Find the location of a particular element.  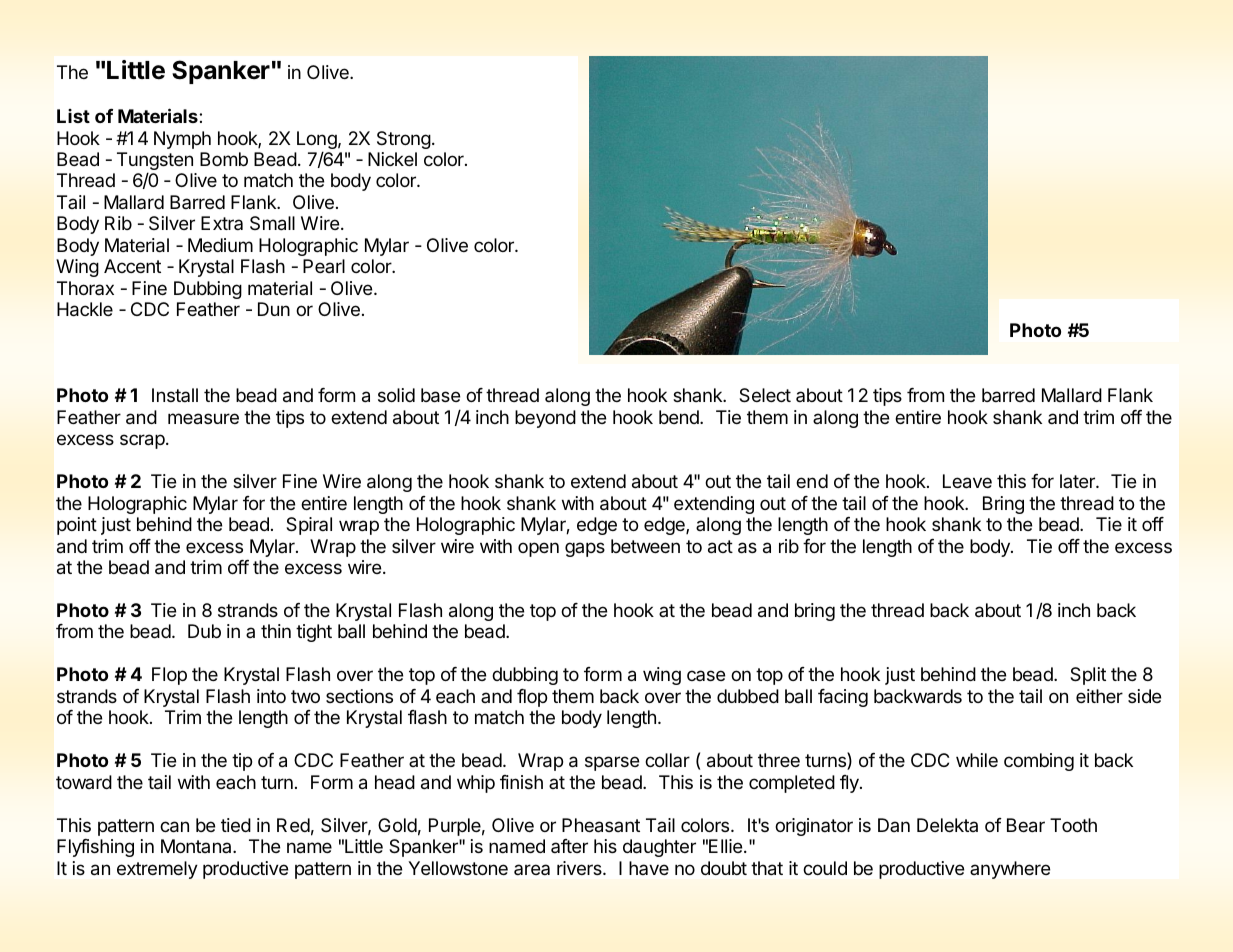

after is located at coordinates (569, 846).
